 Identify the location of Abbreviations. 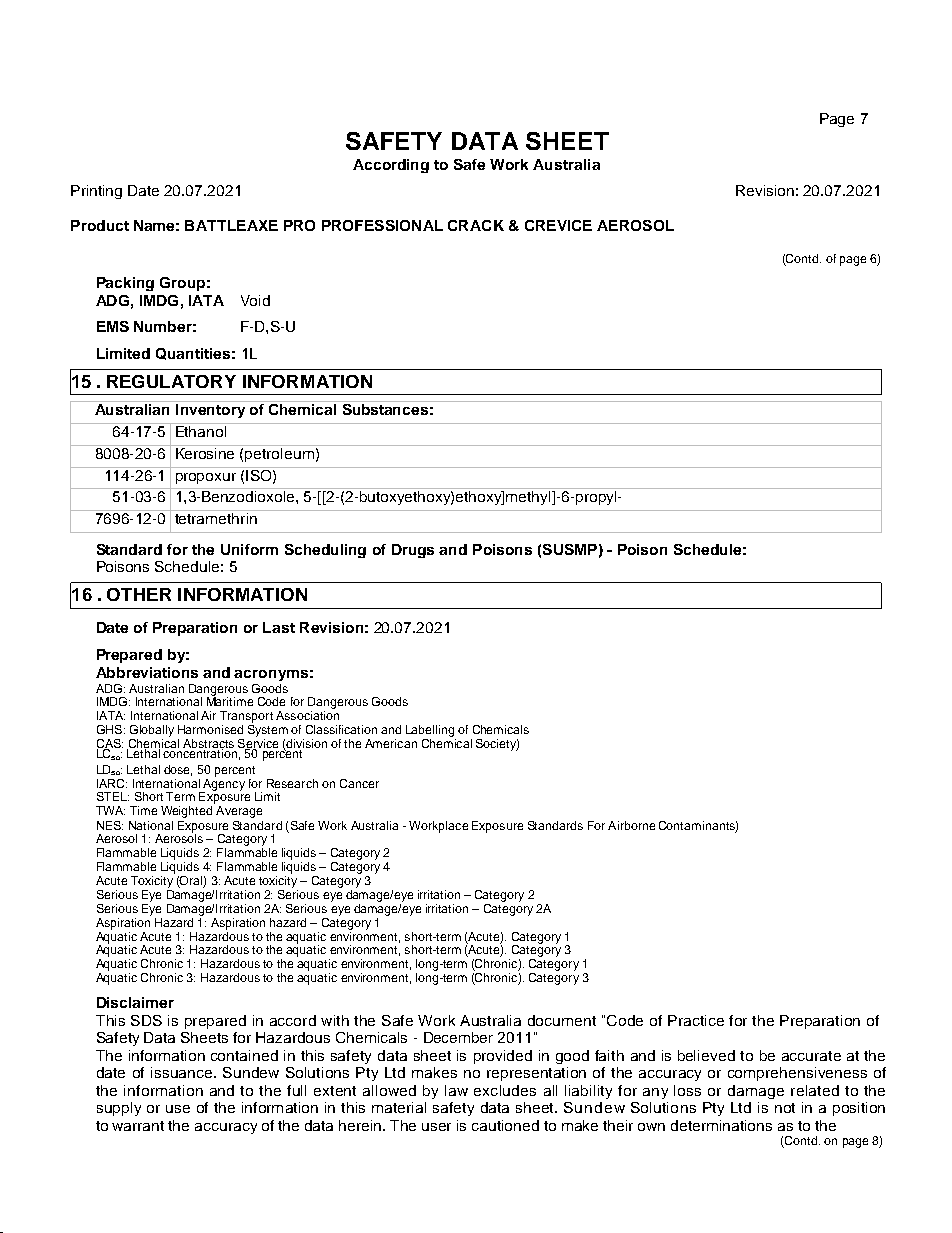
(147, 672).
